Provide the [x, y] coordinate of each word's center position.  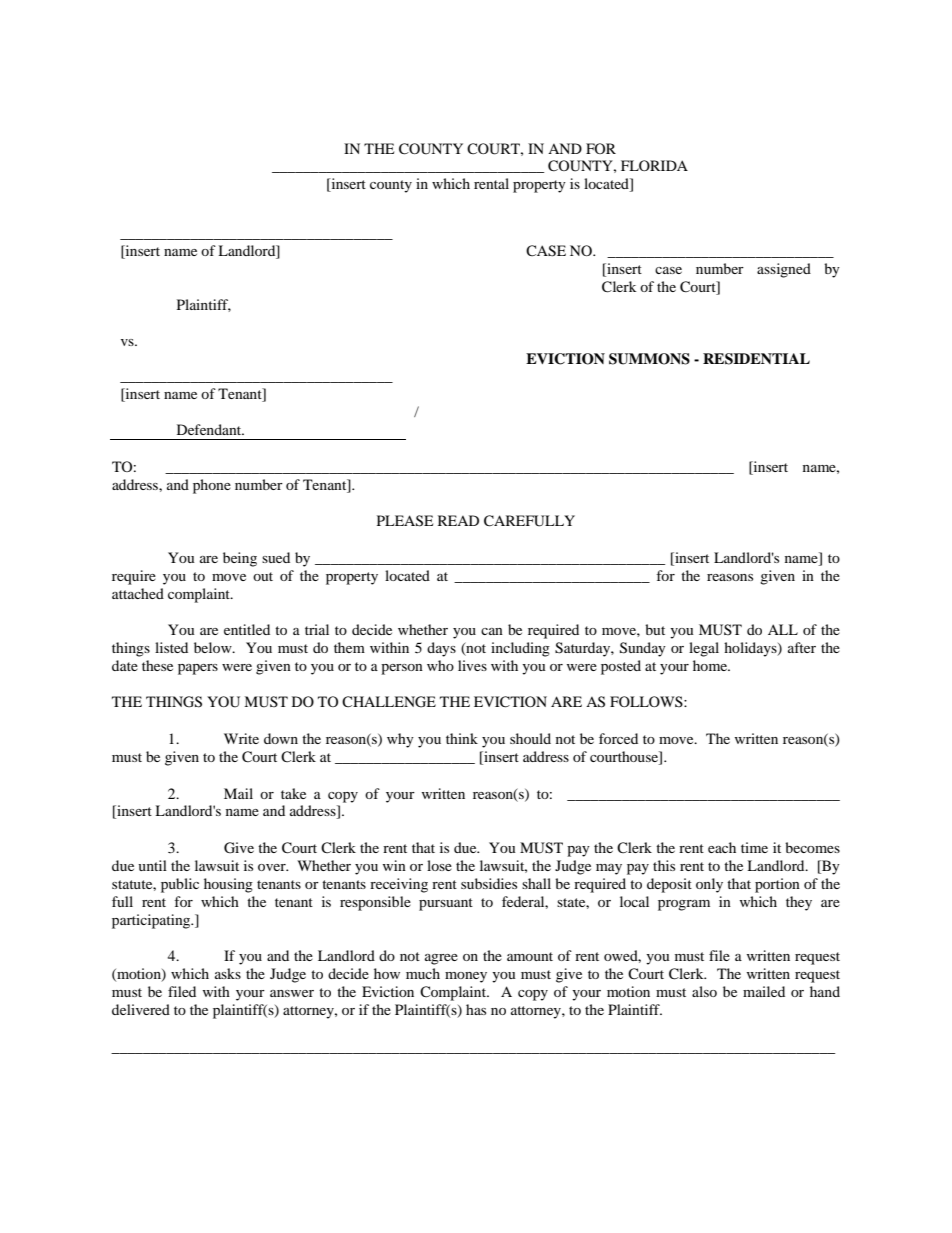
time [754, 847]
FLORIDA [654, 165]
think [462, 738]
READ [458, 520]
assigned [784, 270]
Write [241, 738]
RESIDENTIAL [756, 359]
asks [228, 973]
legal [704, 649]
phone [212, 486]
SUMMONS [649, 359]
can [492, 631]
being [240, 559]
